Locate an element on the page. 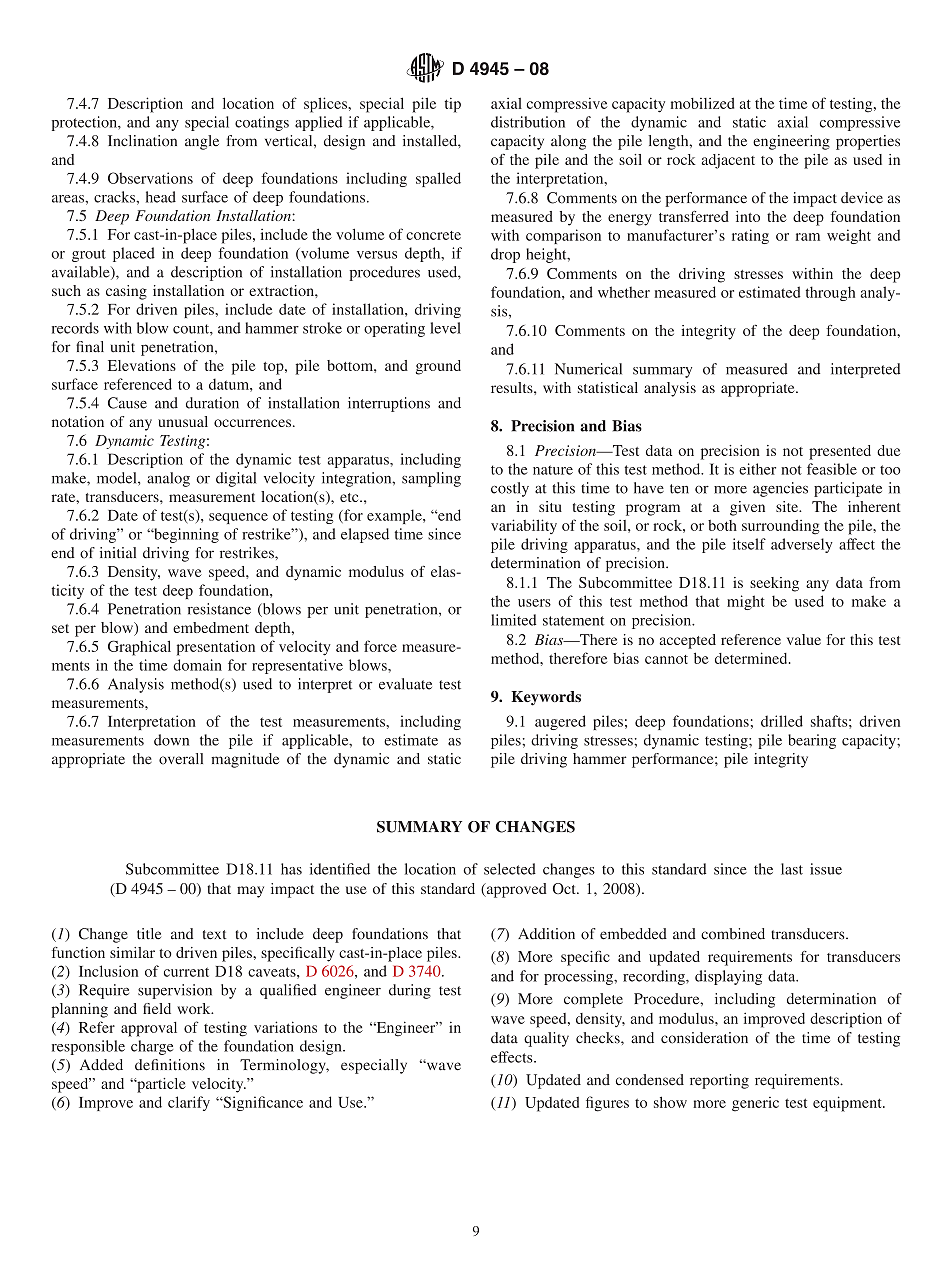 The height and width of the page is (1275, 952). limited is located at coordinates (513, 620).
